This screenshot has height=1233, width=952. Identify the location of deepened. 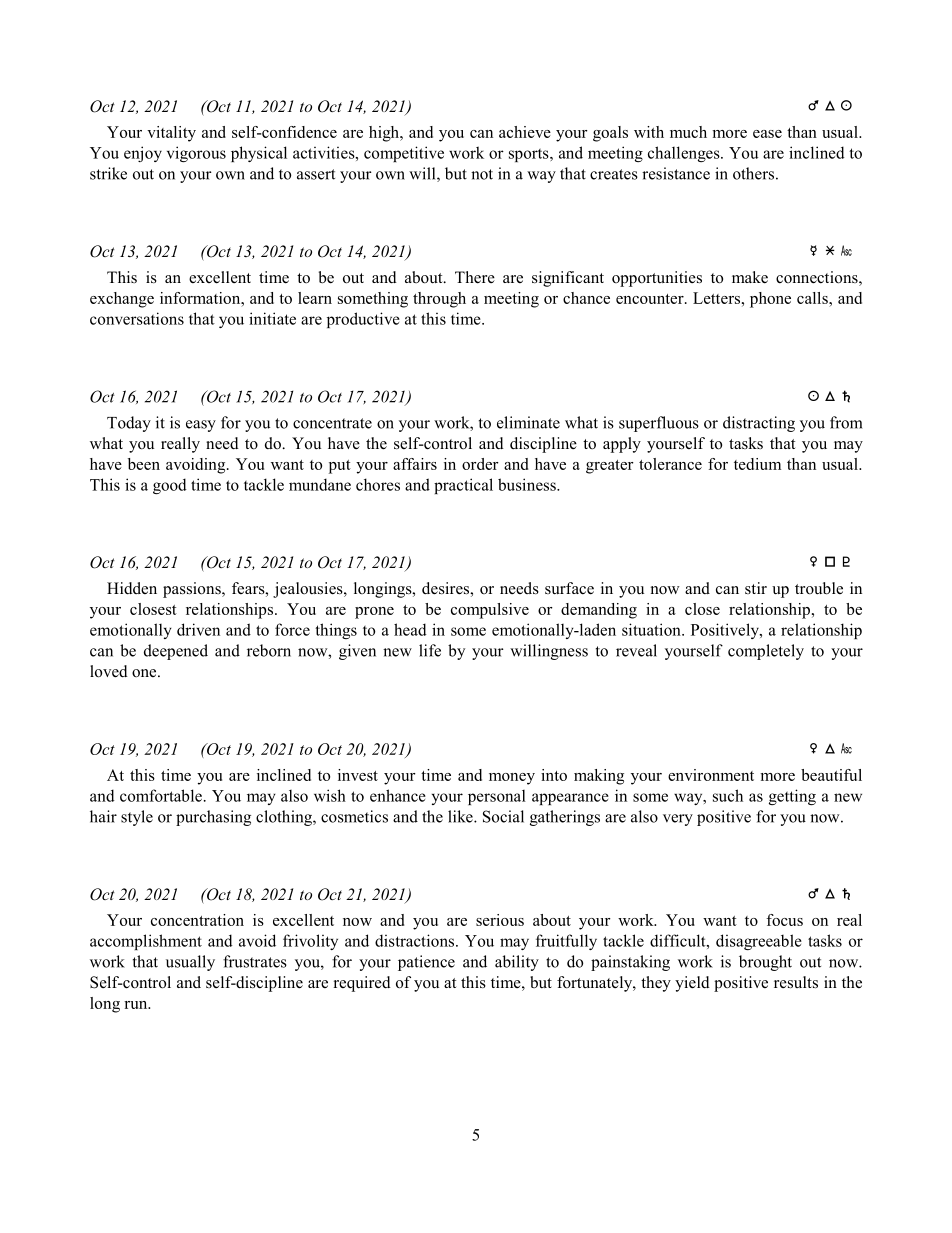
(176, 652).
